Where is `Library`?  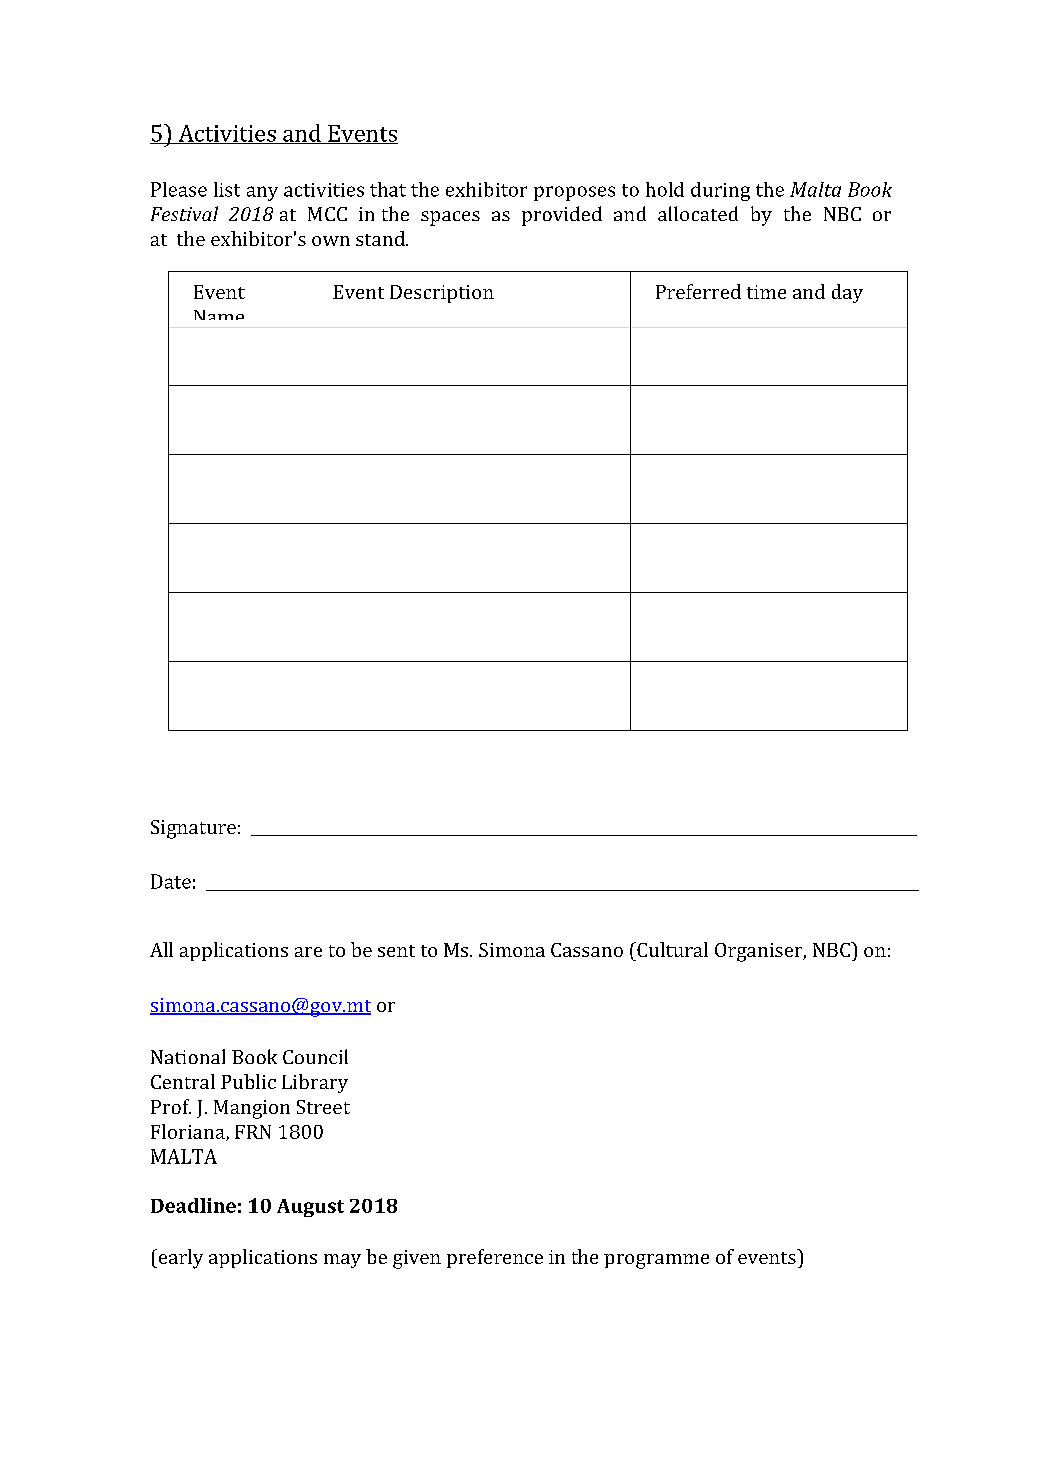 Library is located at coordinates (315, 1083).
